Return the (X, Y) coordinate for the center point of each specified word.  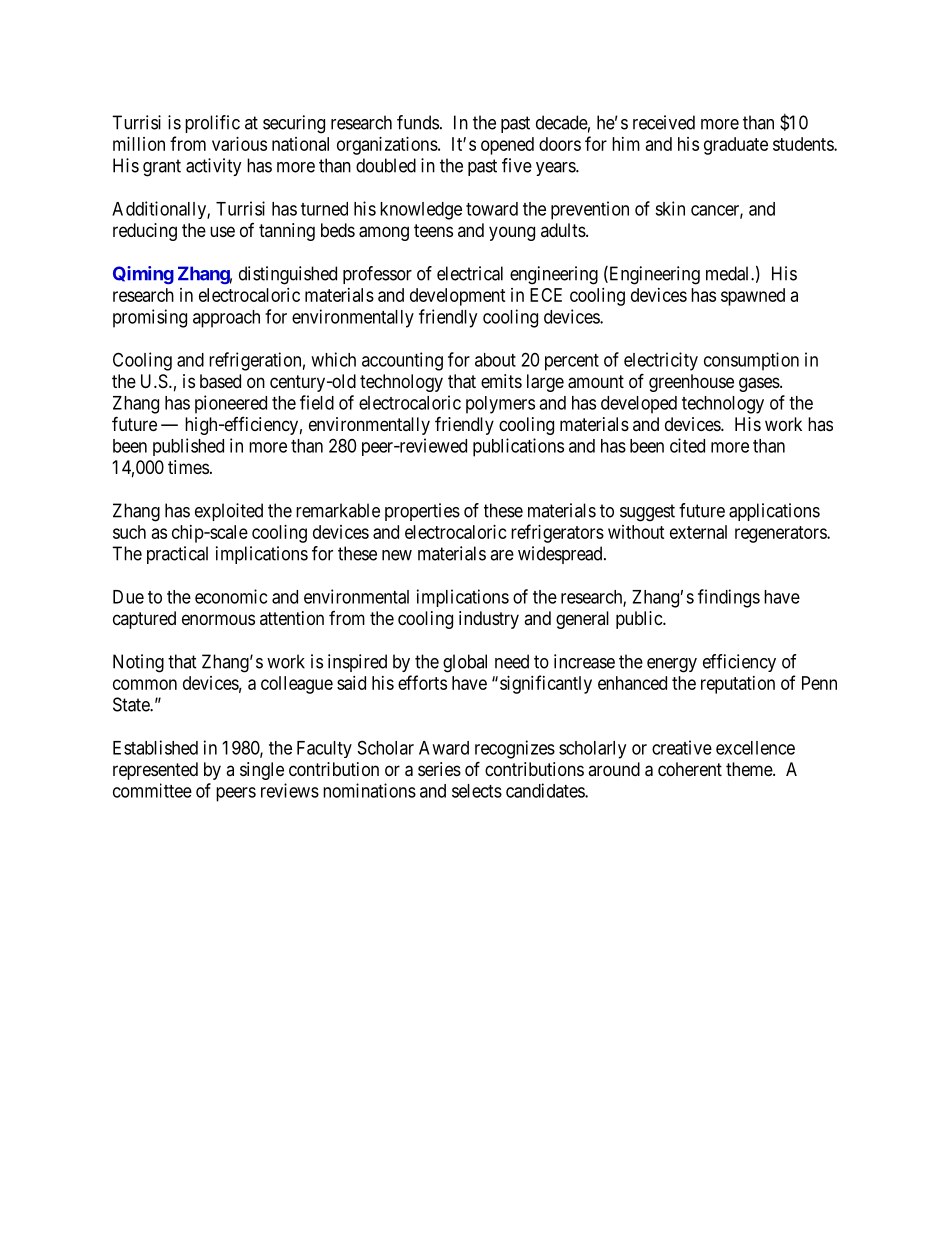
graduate (736, 146)
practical (177, 555)
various (239, 144)
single (262, 771)
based (220, 381)
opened (507, 146)
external (698, 532)
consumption (751, 361)
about (495, 360)
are (502, 555)
